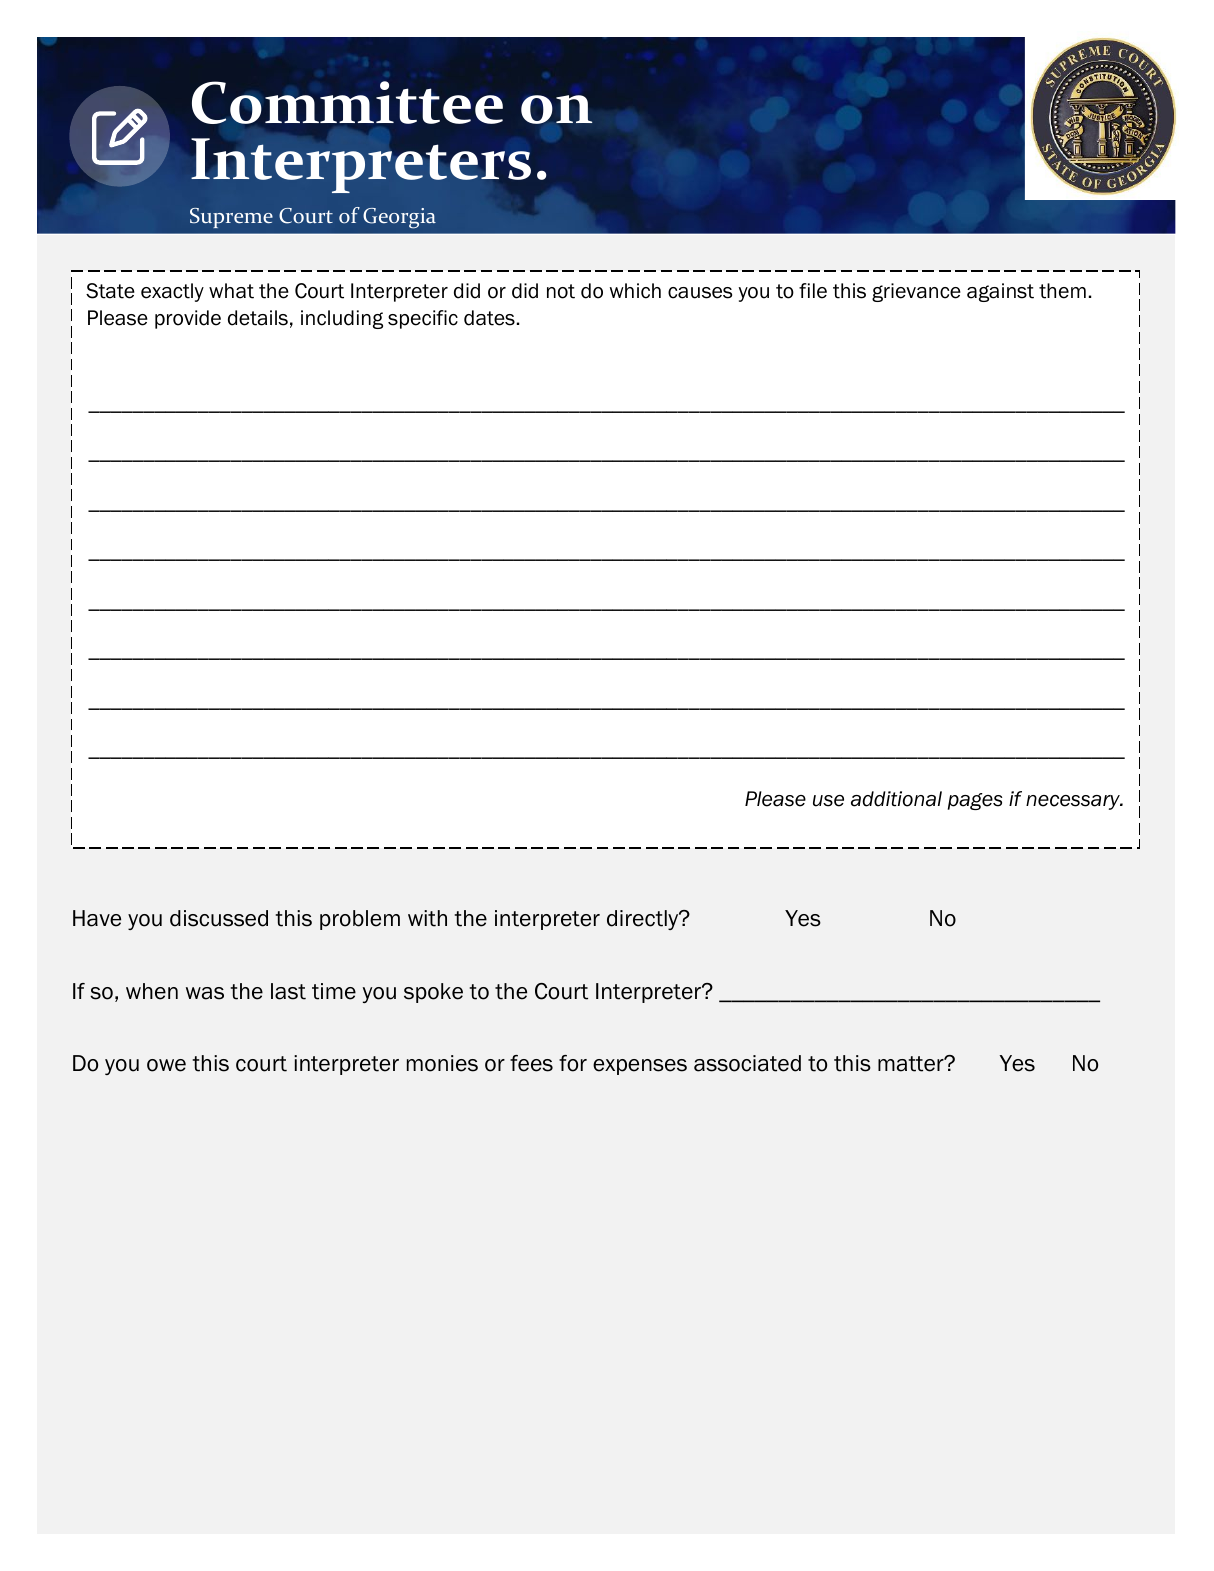 This screenshot has width=1214, height=1571. Describe the element at coordinates (166, 1065) in the screenshot. I see `owe` at that location.
